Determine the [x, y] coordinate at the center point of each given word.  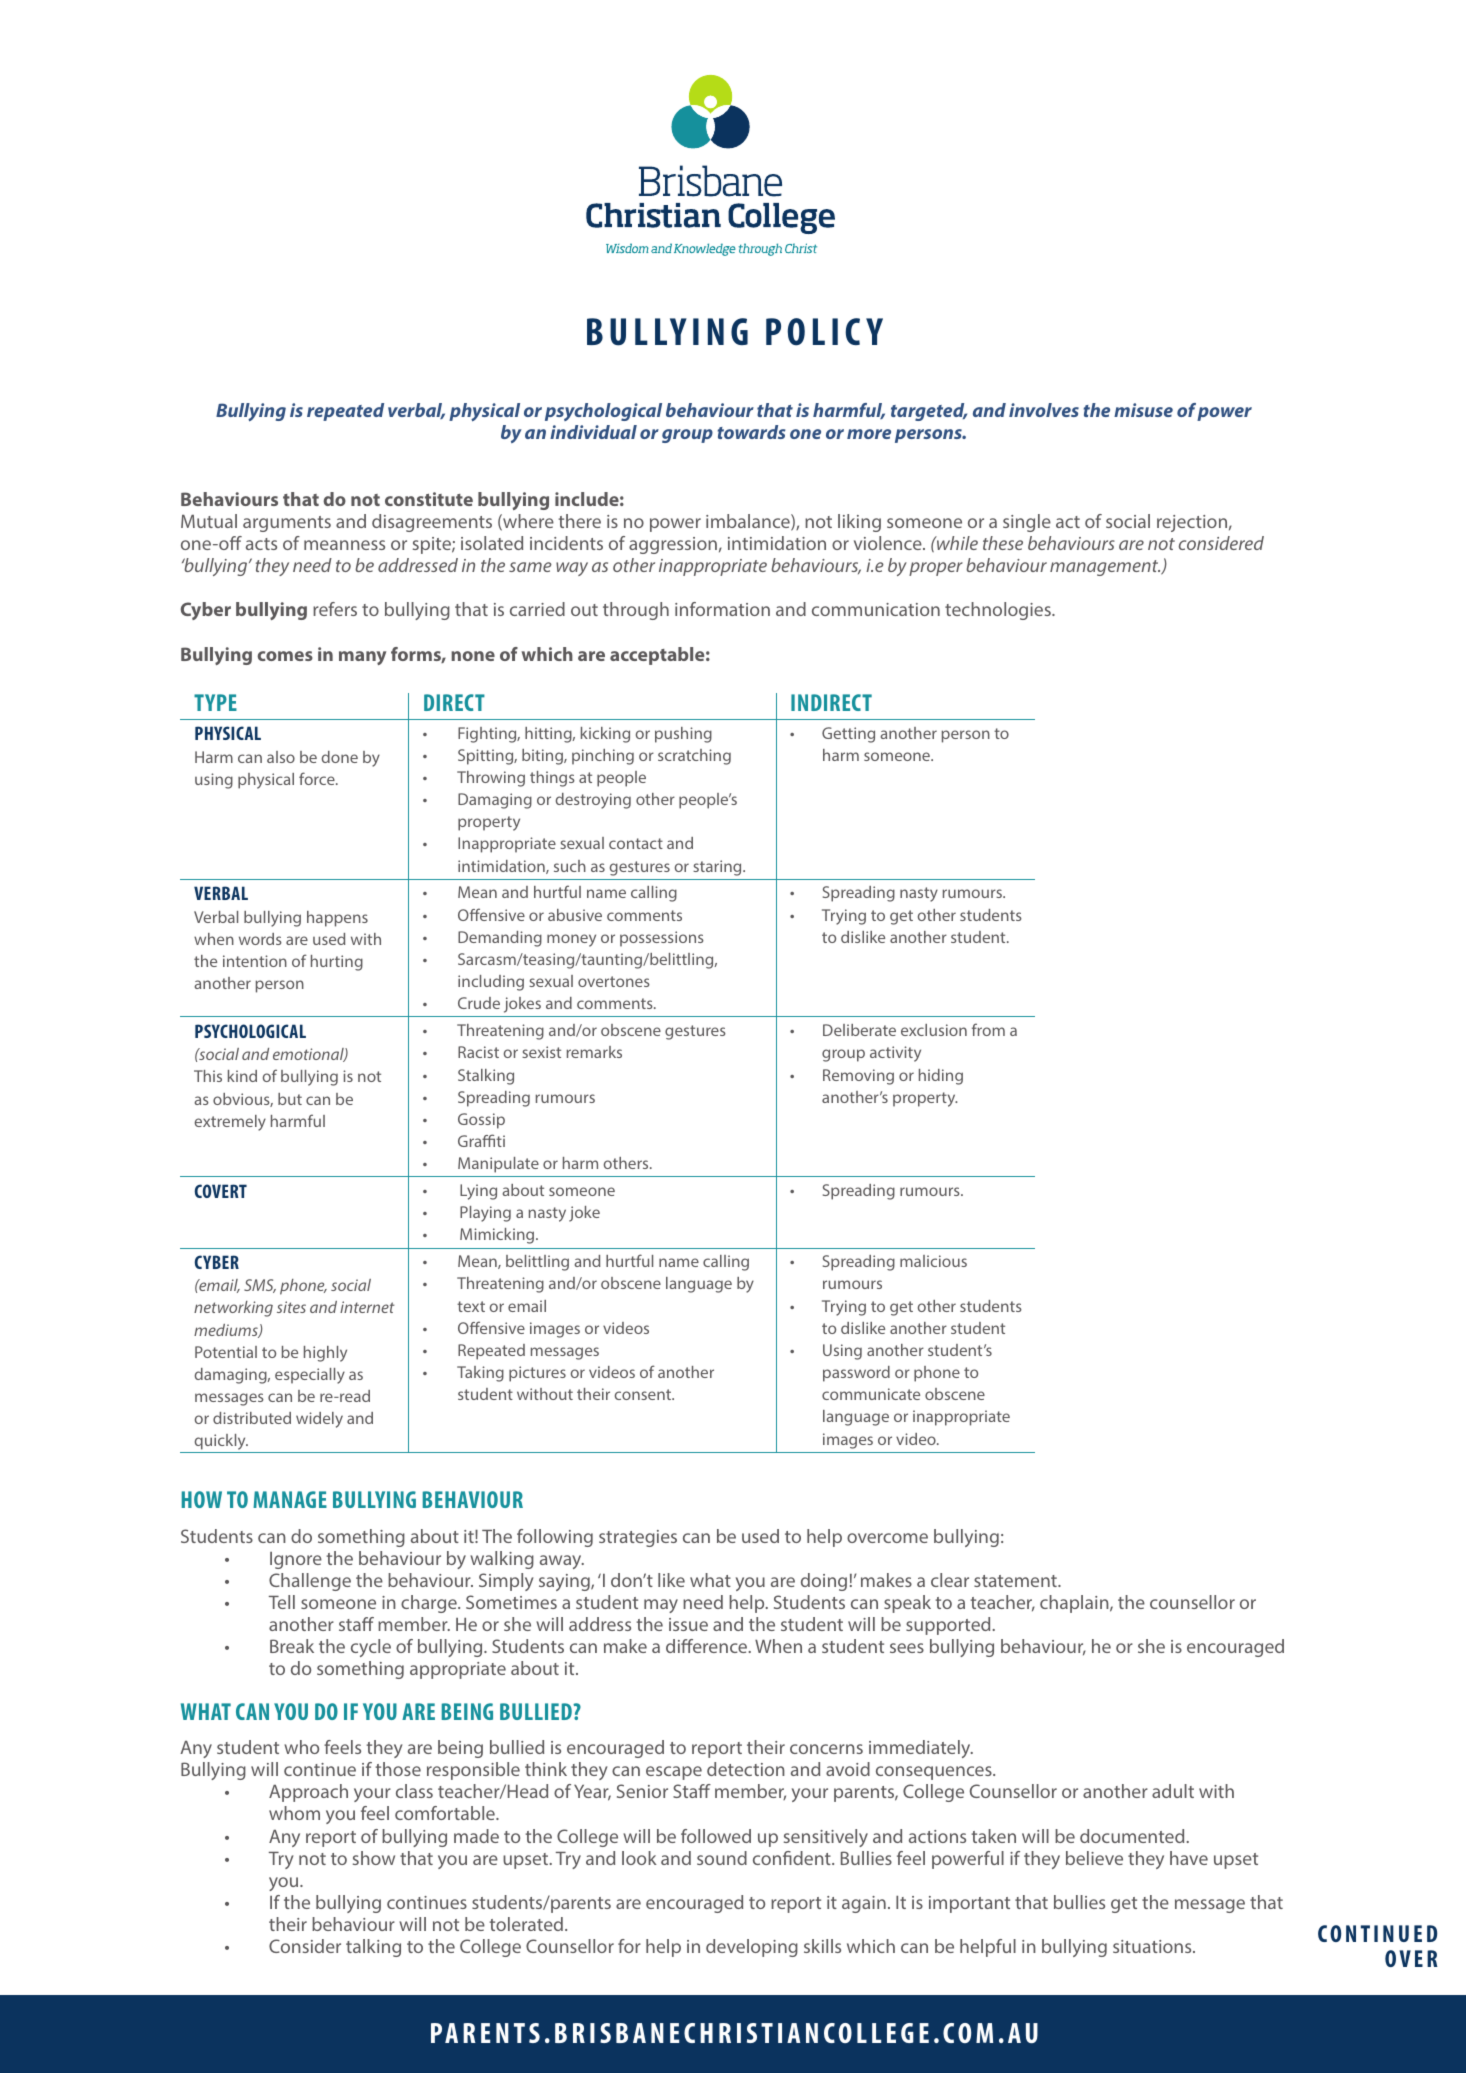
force [318, 778]
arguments [287, 524]
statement [1016, 1581]
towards [751, 432]
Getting [848, 735]
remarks [594, 1052]
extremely [230, 1123]
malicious [933, 1261]
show [374, 1858]
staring [718, 868]
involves [1044, 410]
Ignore [296, 1560]
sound [722, 1858]
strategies [638, 1538]
